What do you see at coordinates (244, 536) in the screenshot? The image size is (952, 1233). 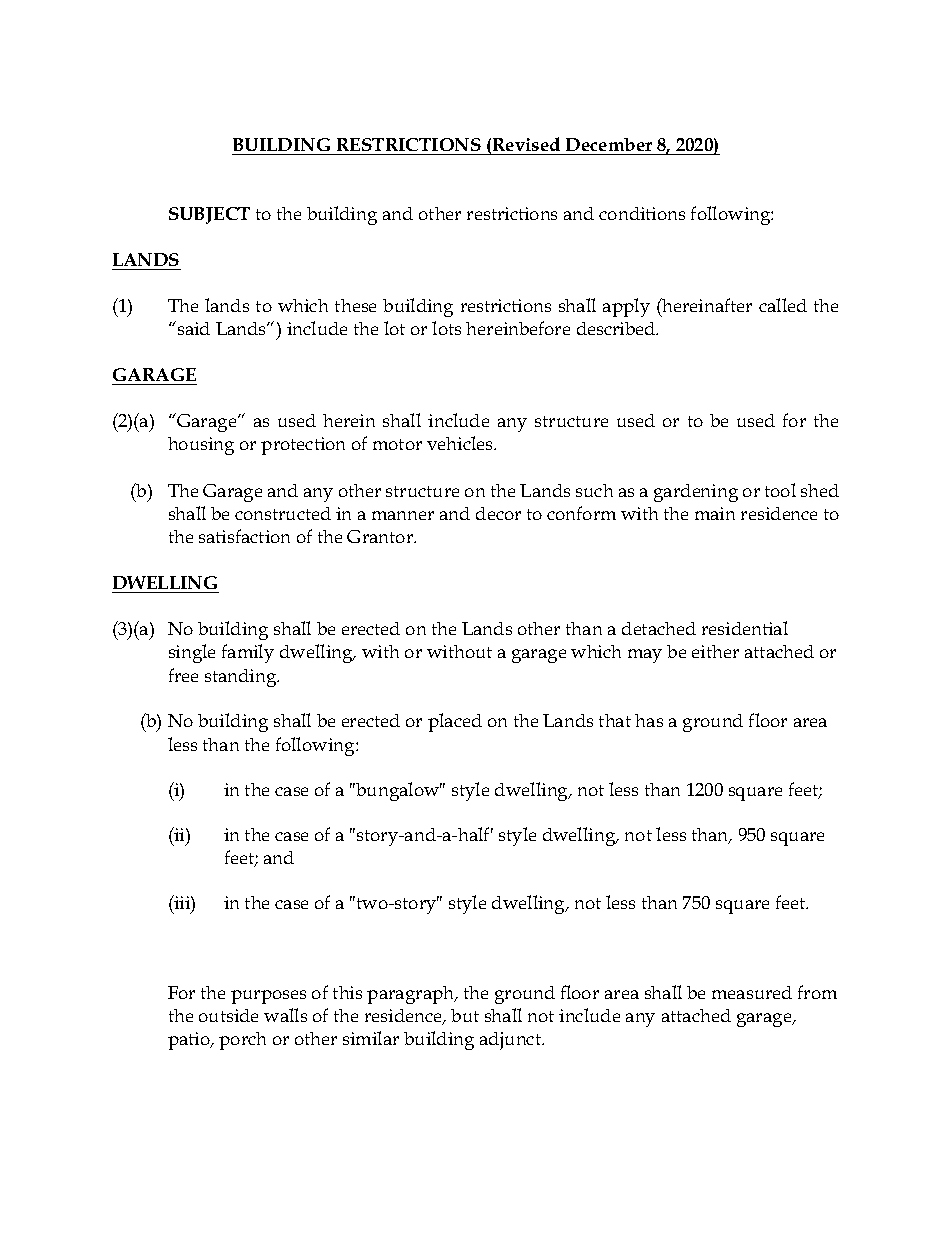 I see `satisfaction` at bounding box center [244, 536].
